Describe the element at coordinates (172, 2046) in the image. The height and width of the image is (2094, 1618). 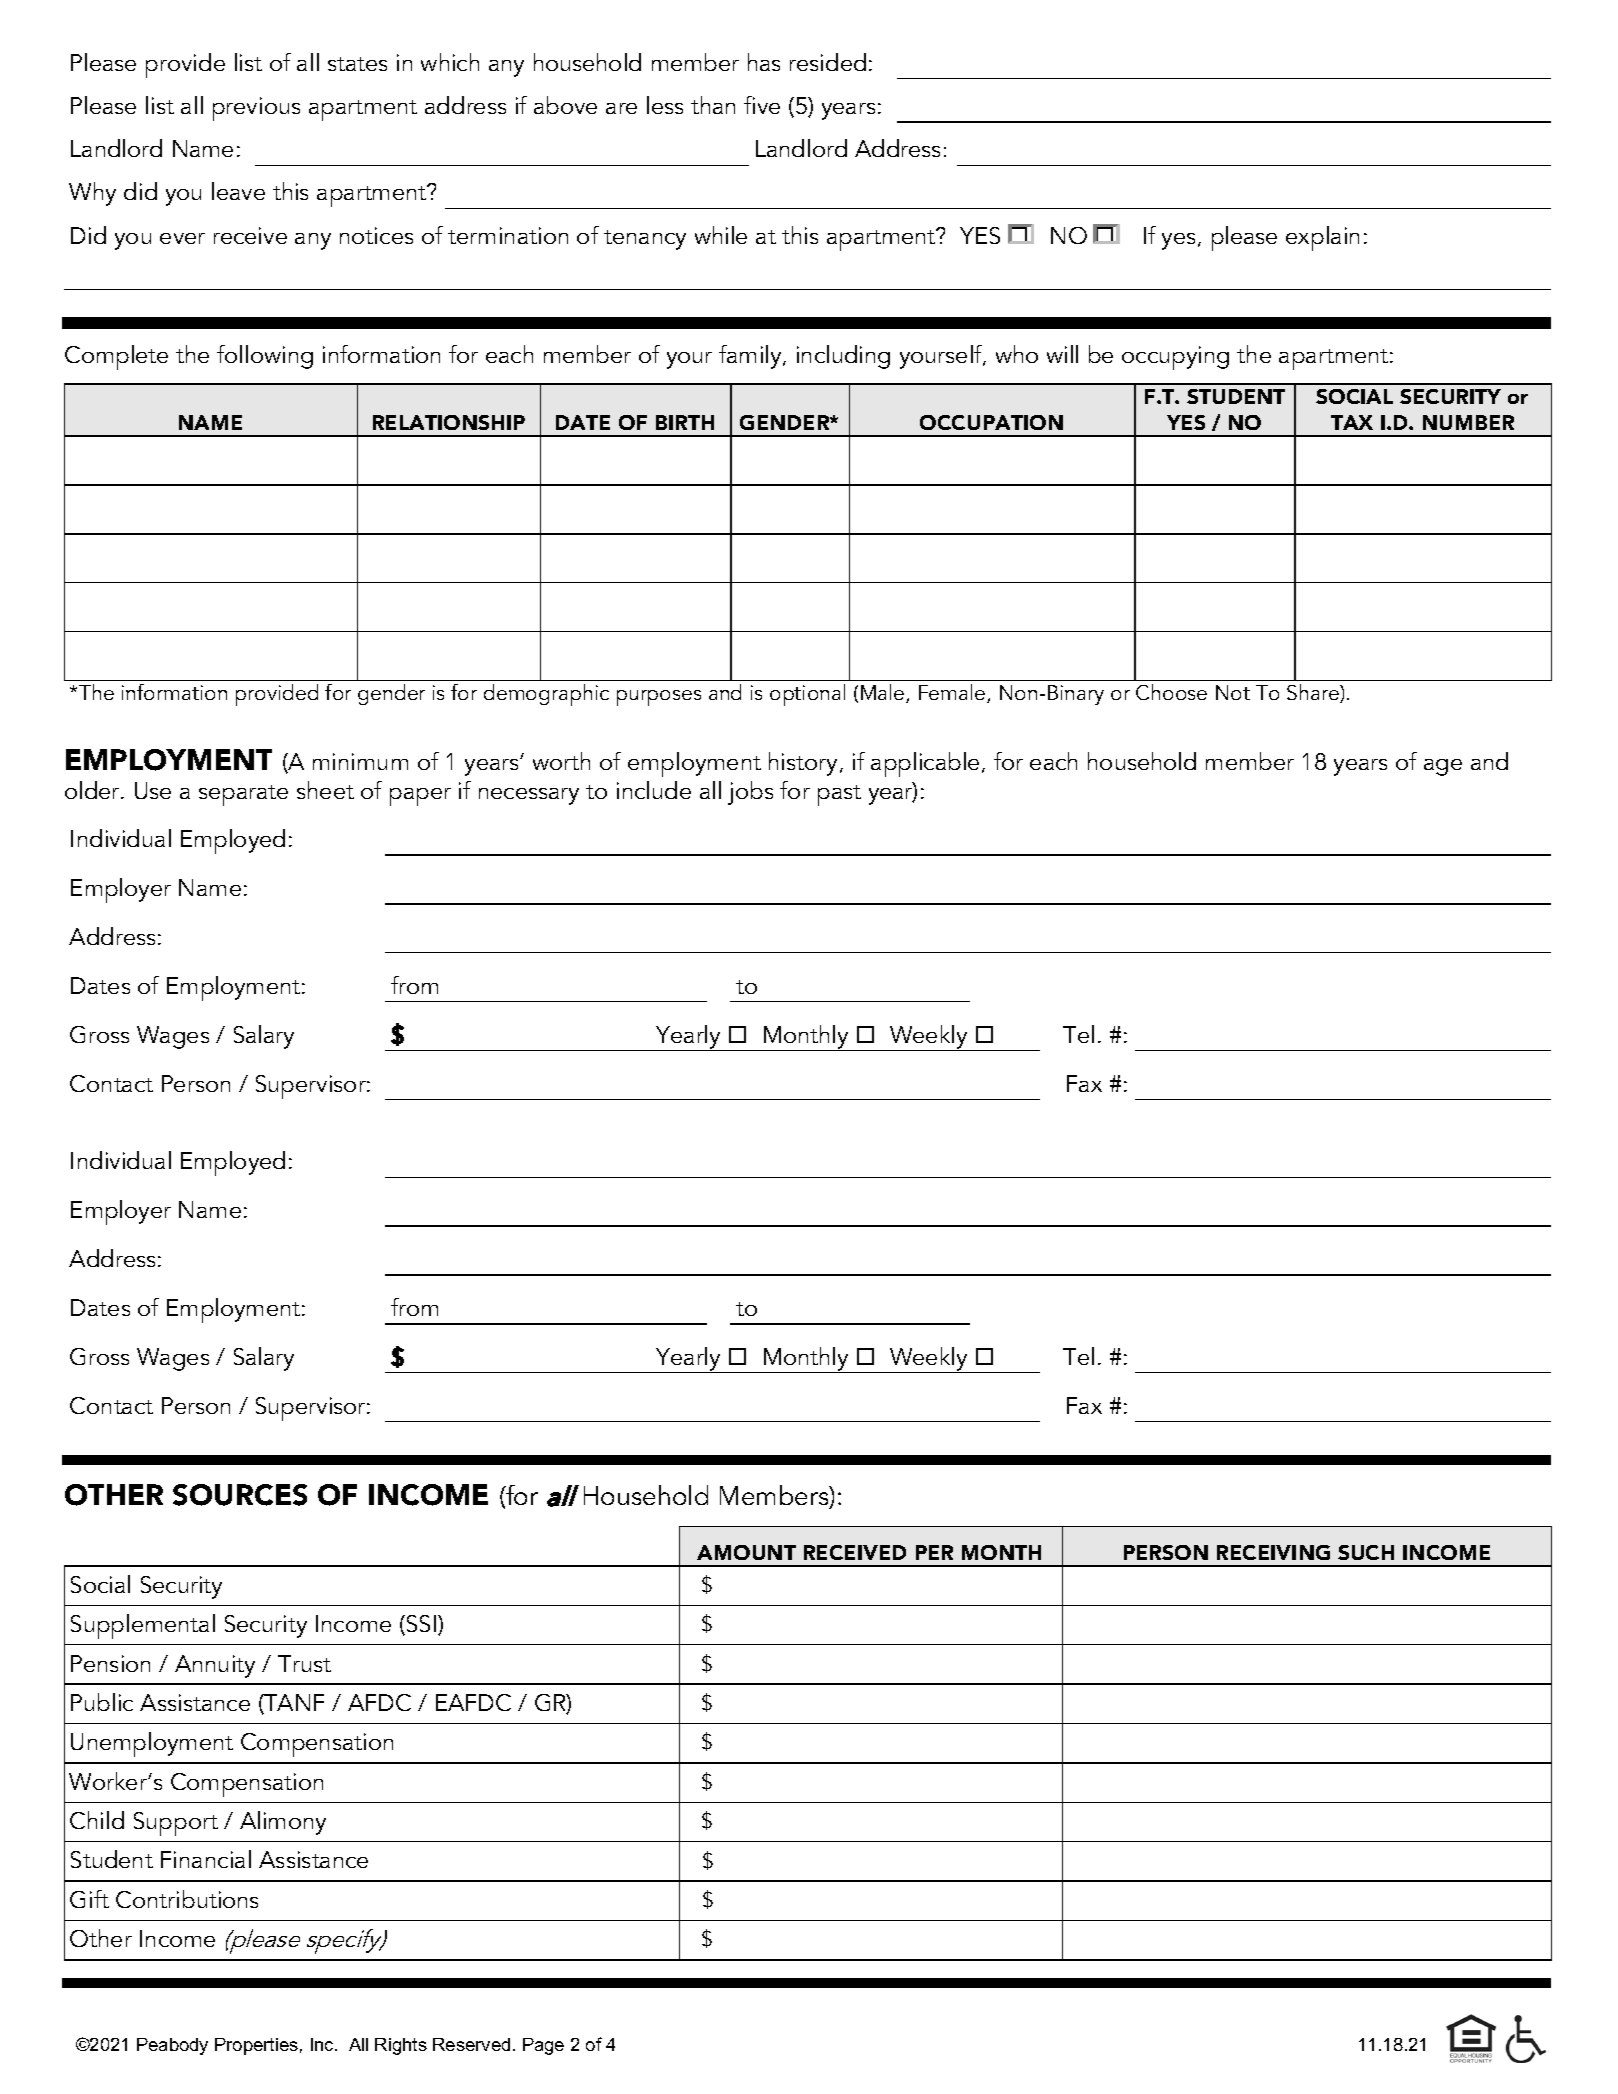
I see `Peabody` at that location.
